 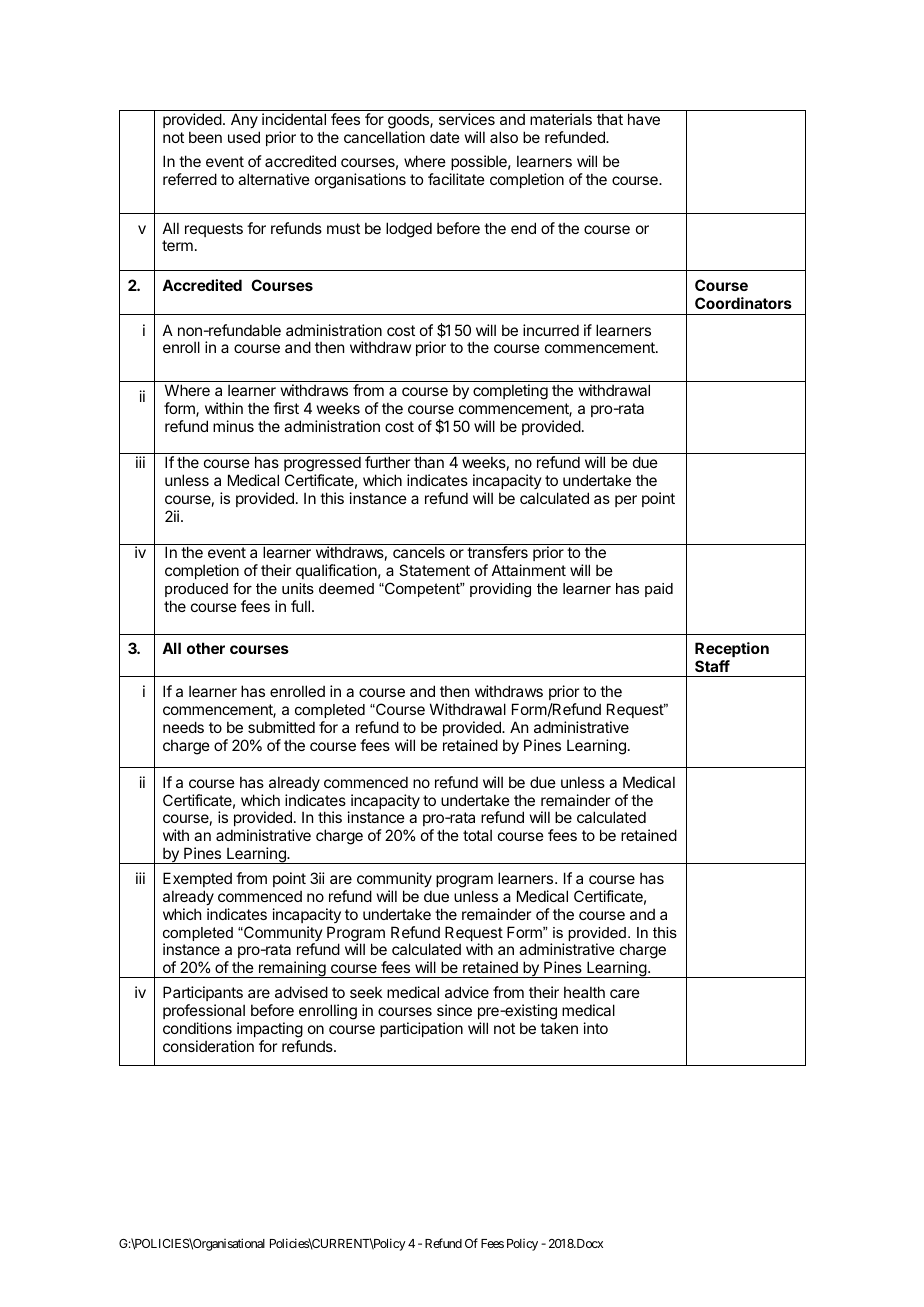 What do you see at coordinates (644, 119) in the document?
I see `have` at bounding box center [644, 119].
